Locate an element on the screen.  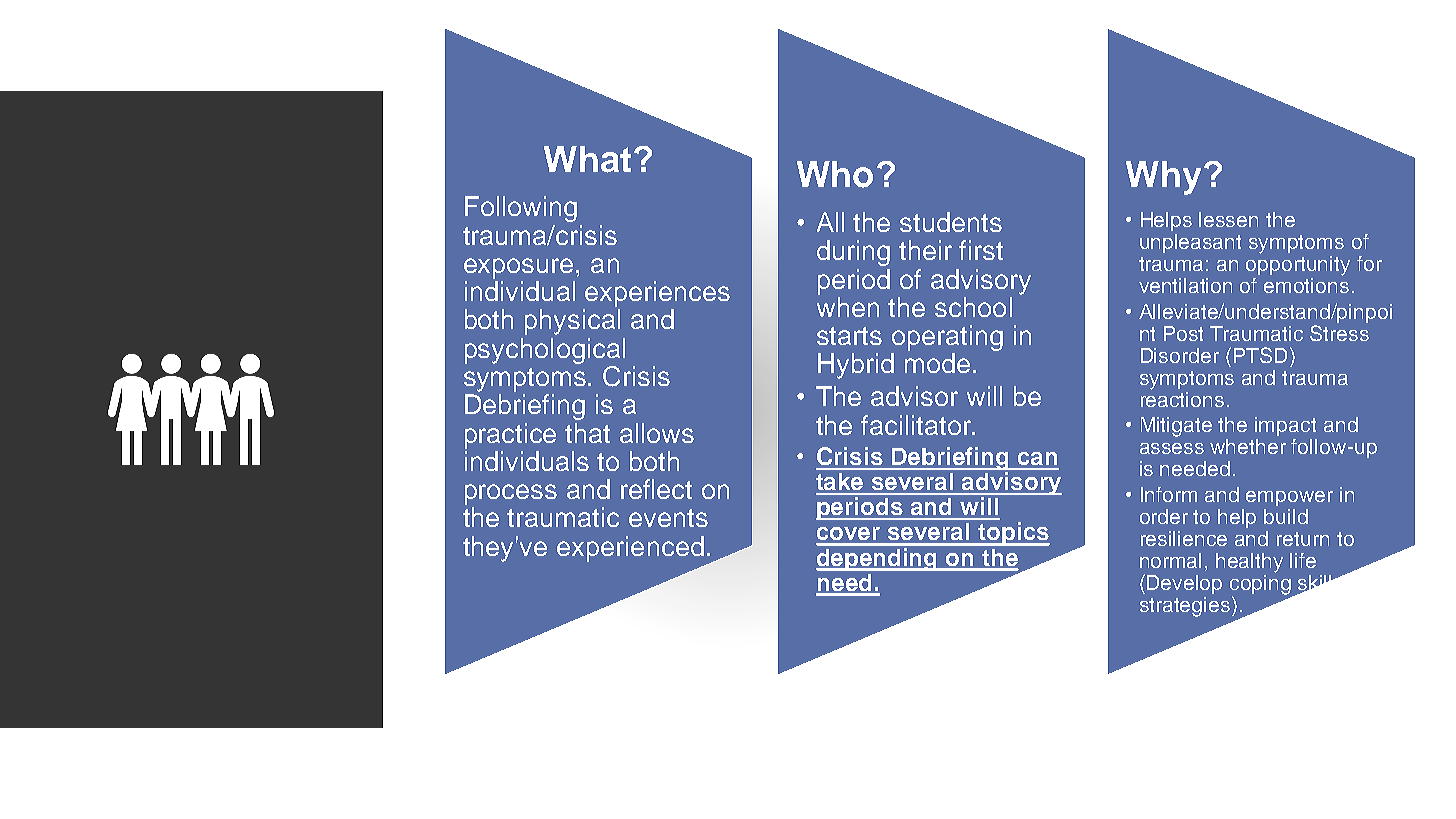
experienced is located at coordinates (630, 549).
